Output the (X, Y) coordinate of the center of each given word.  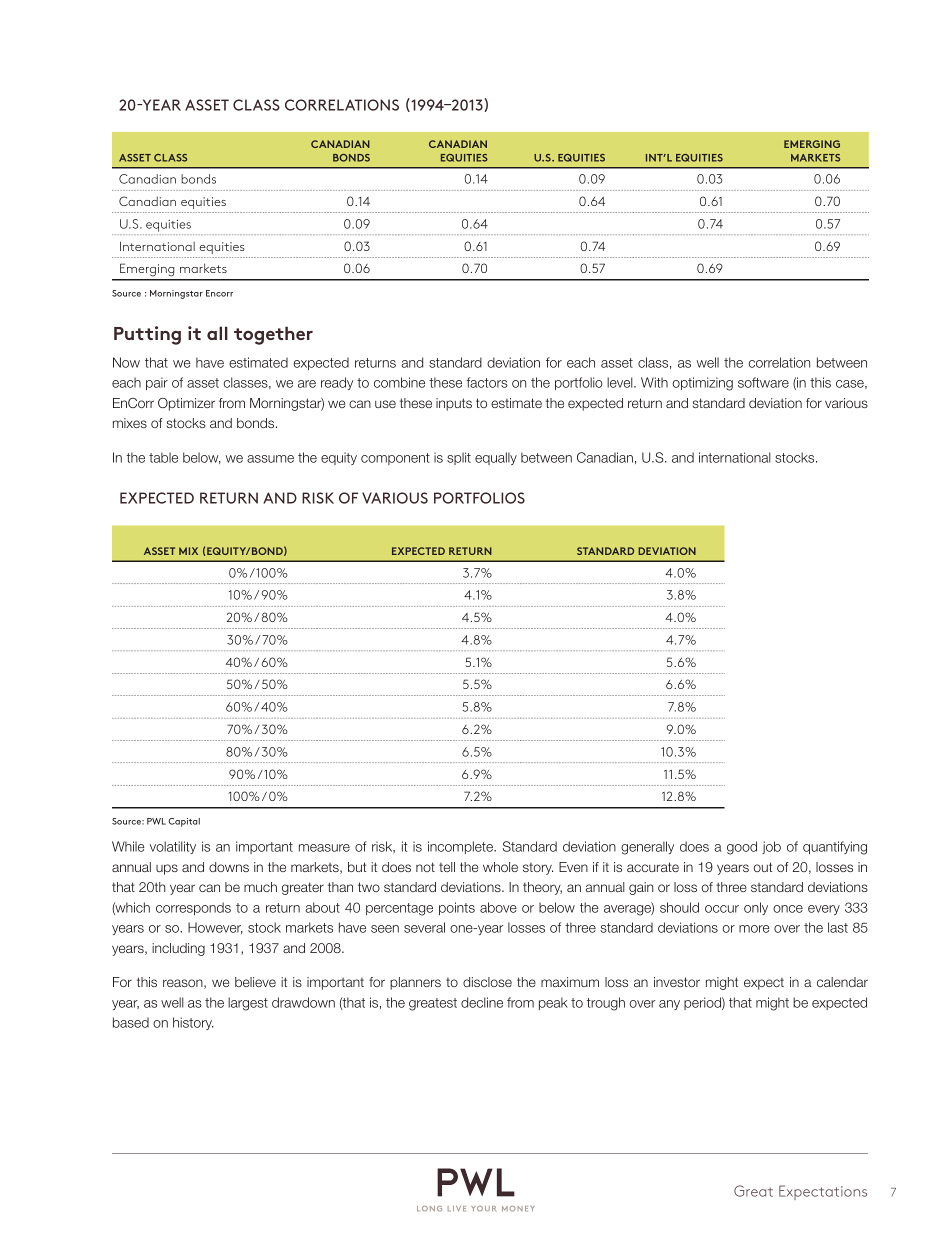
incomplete (462, 847)
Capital (184, 822)
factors (487, 382)
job (771, 847)
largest (248, 1004)
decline (482, 1002)
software (763, 382)
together (273, 335)
